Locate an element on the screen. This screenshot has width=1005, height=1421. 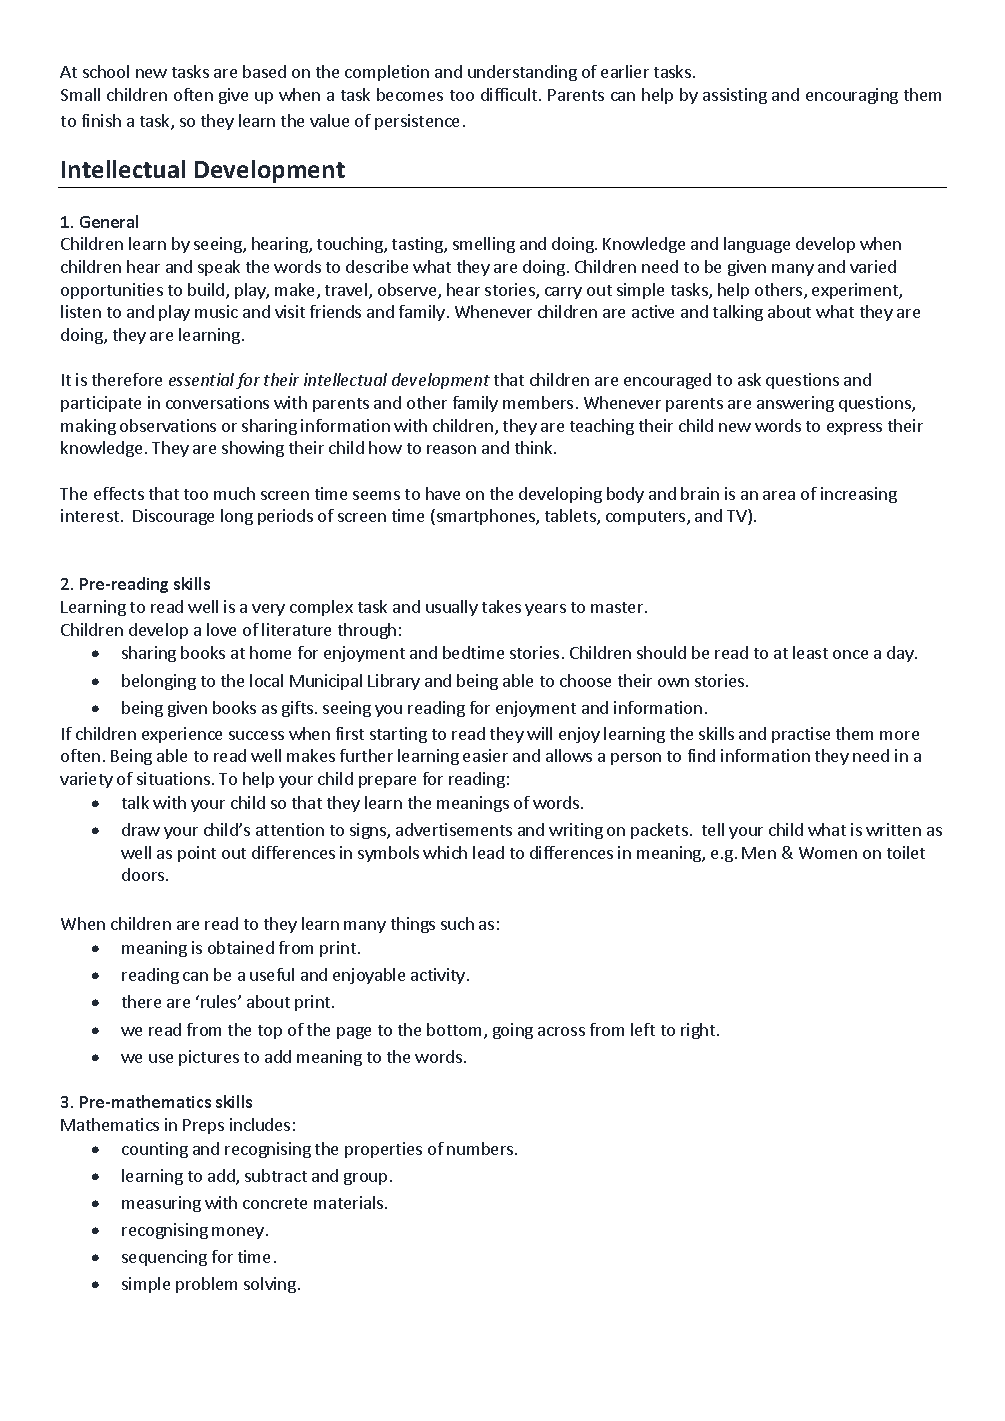
difficult is located at coordinates (510, 94).
